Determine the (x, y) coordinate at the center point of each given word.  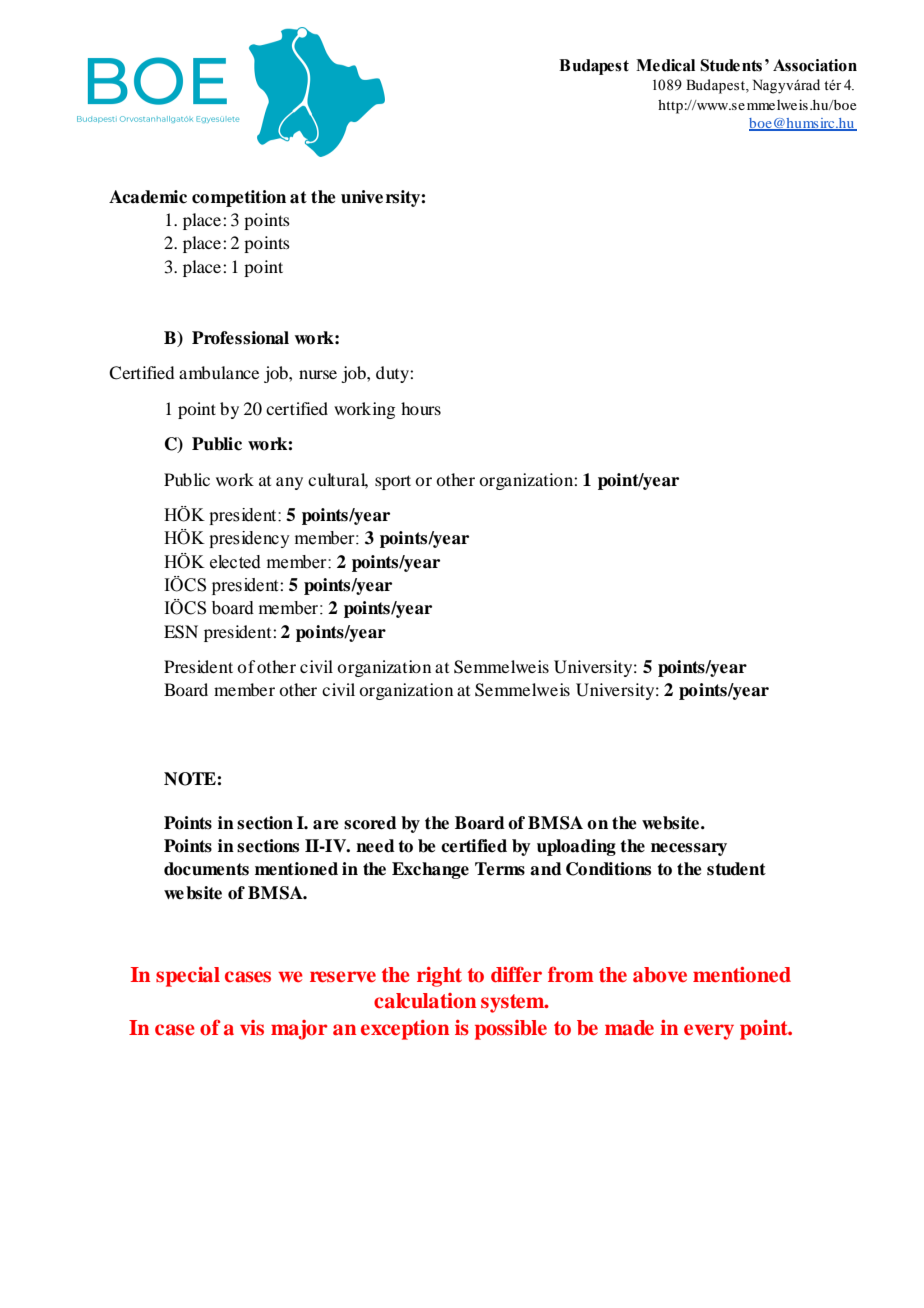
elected (235, 562)
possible (511, 1030)
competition (239, 198)
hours (421, 408)
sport (393, 482)
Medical (665, 65)
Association (815, 65)
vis (252, 1027)
